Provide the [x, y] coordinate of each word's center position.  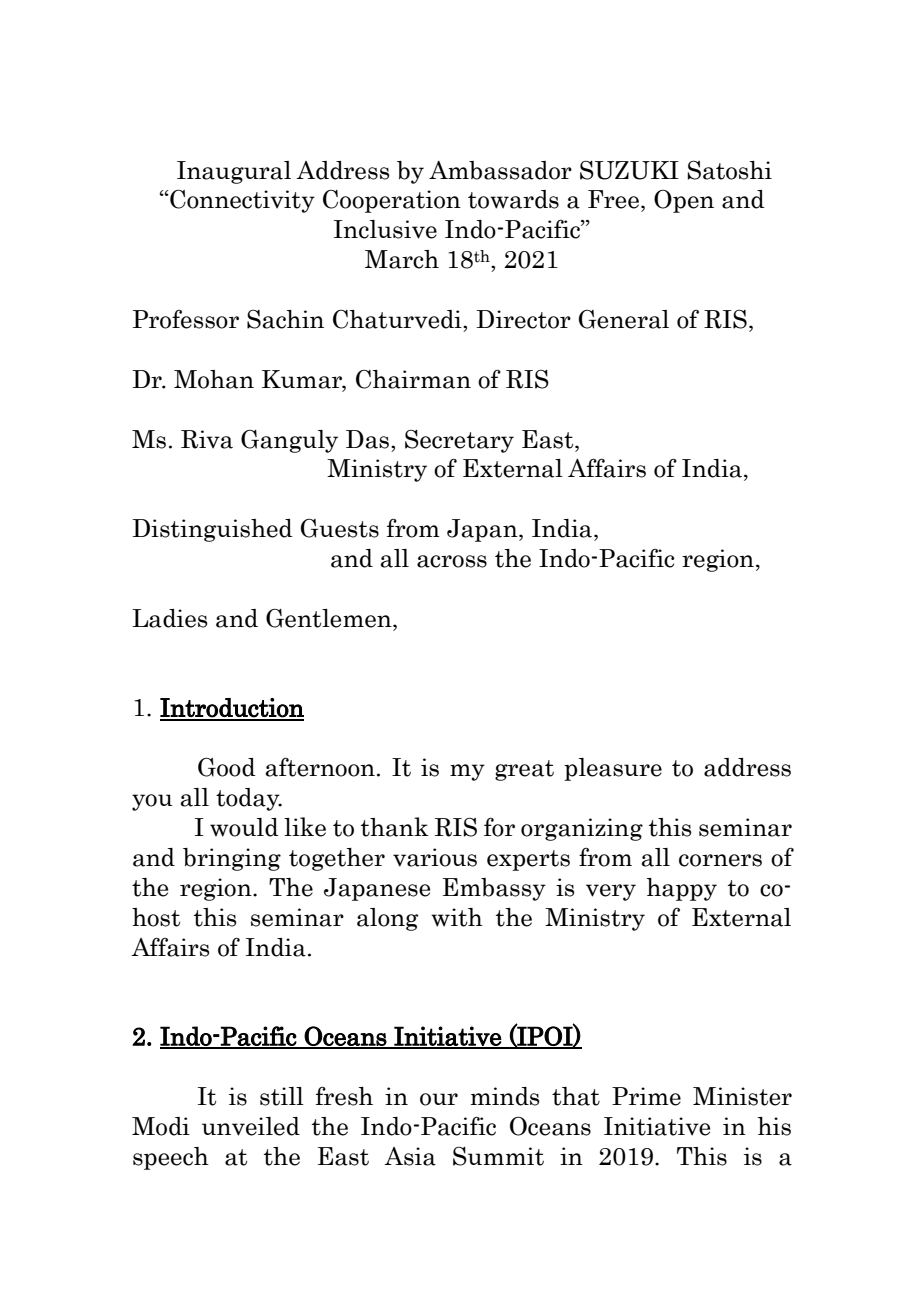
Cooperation [392, 201]
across [452, 561]
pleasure [613, 769]
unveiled [251, 1126]
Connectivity [241, 201]
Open [684, 201]
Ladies [170, 618]
